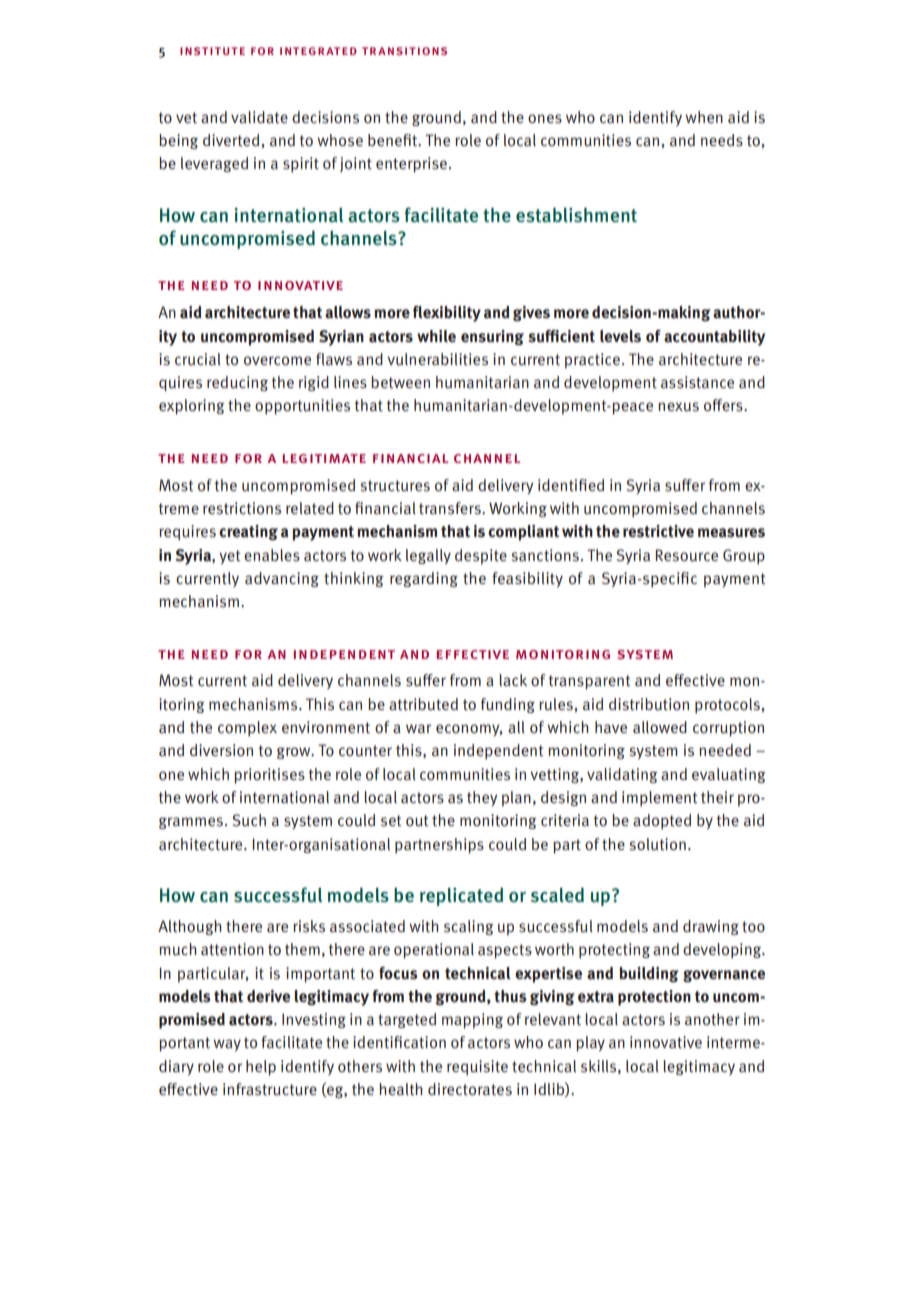 The image size is (924, 1308). Describe the element at coordinates (247, 729) in the screenshot. I see `complex` at that location.
